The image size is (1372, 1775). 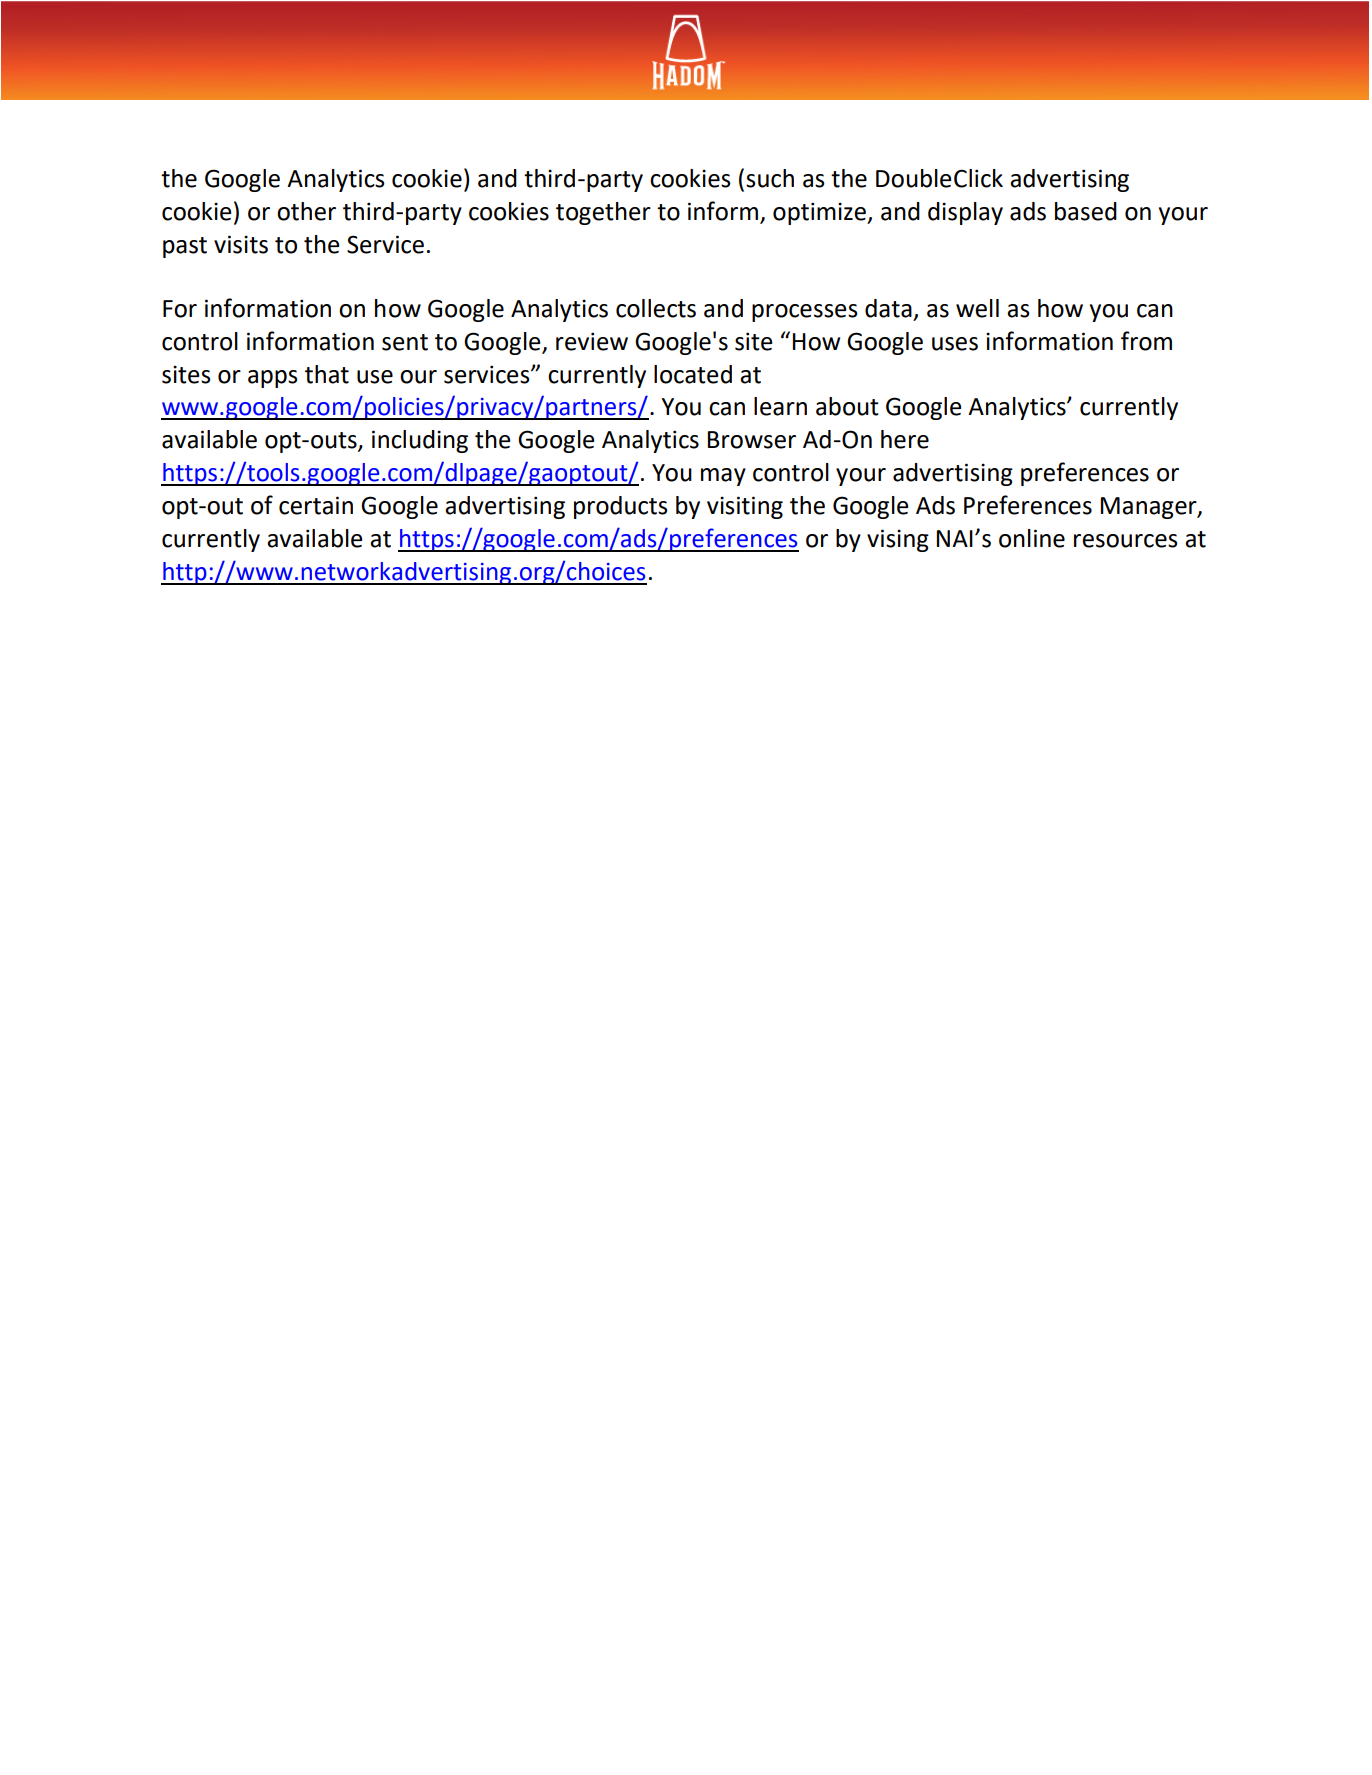 What do you see at coordinates (316, 505) in the page?
I see `certain` at bounding box center [316, 505].
